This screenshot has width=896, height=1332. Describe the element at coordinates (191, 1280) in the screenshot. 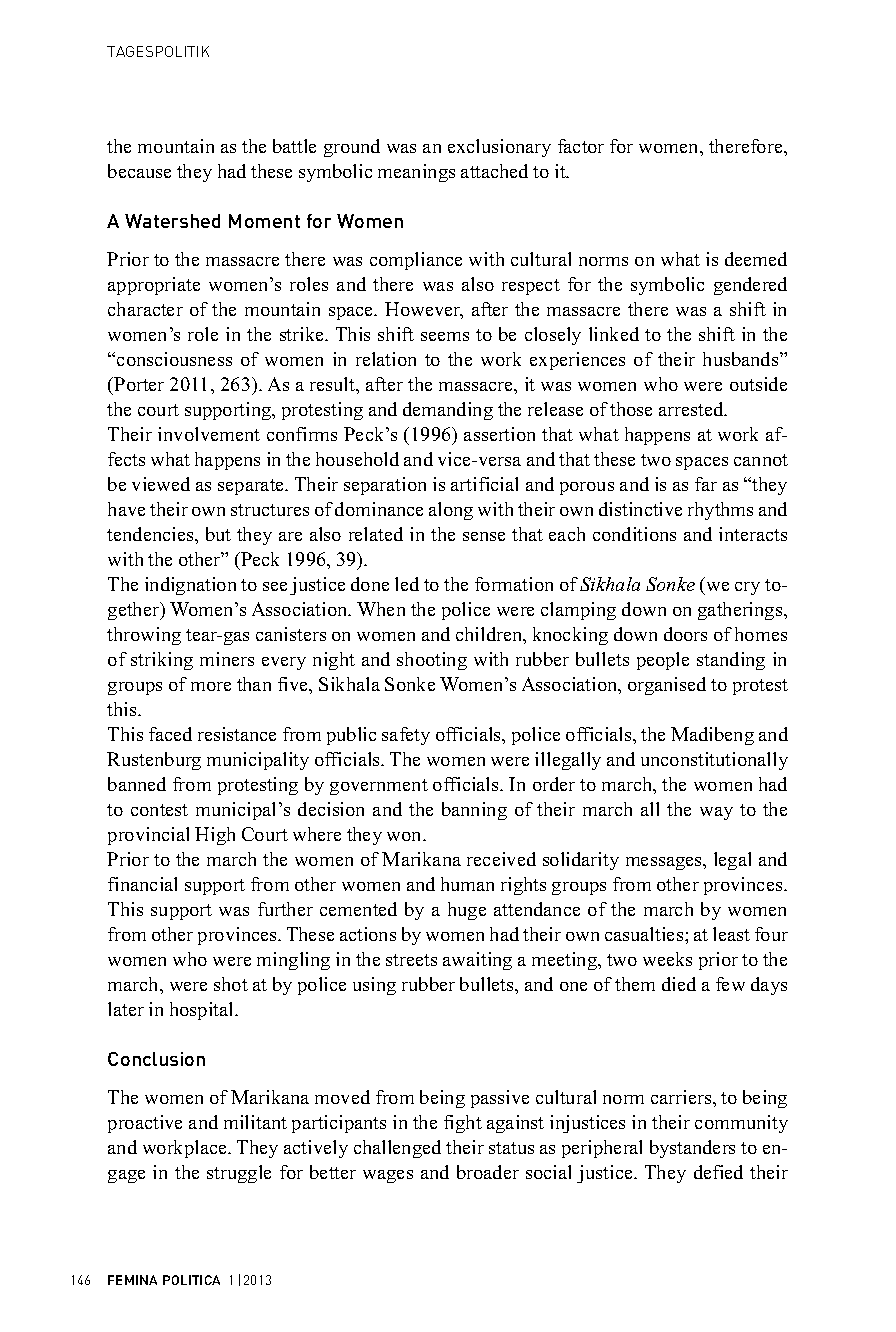

I see `POLITICA` at that location.
